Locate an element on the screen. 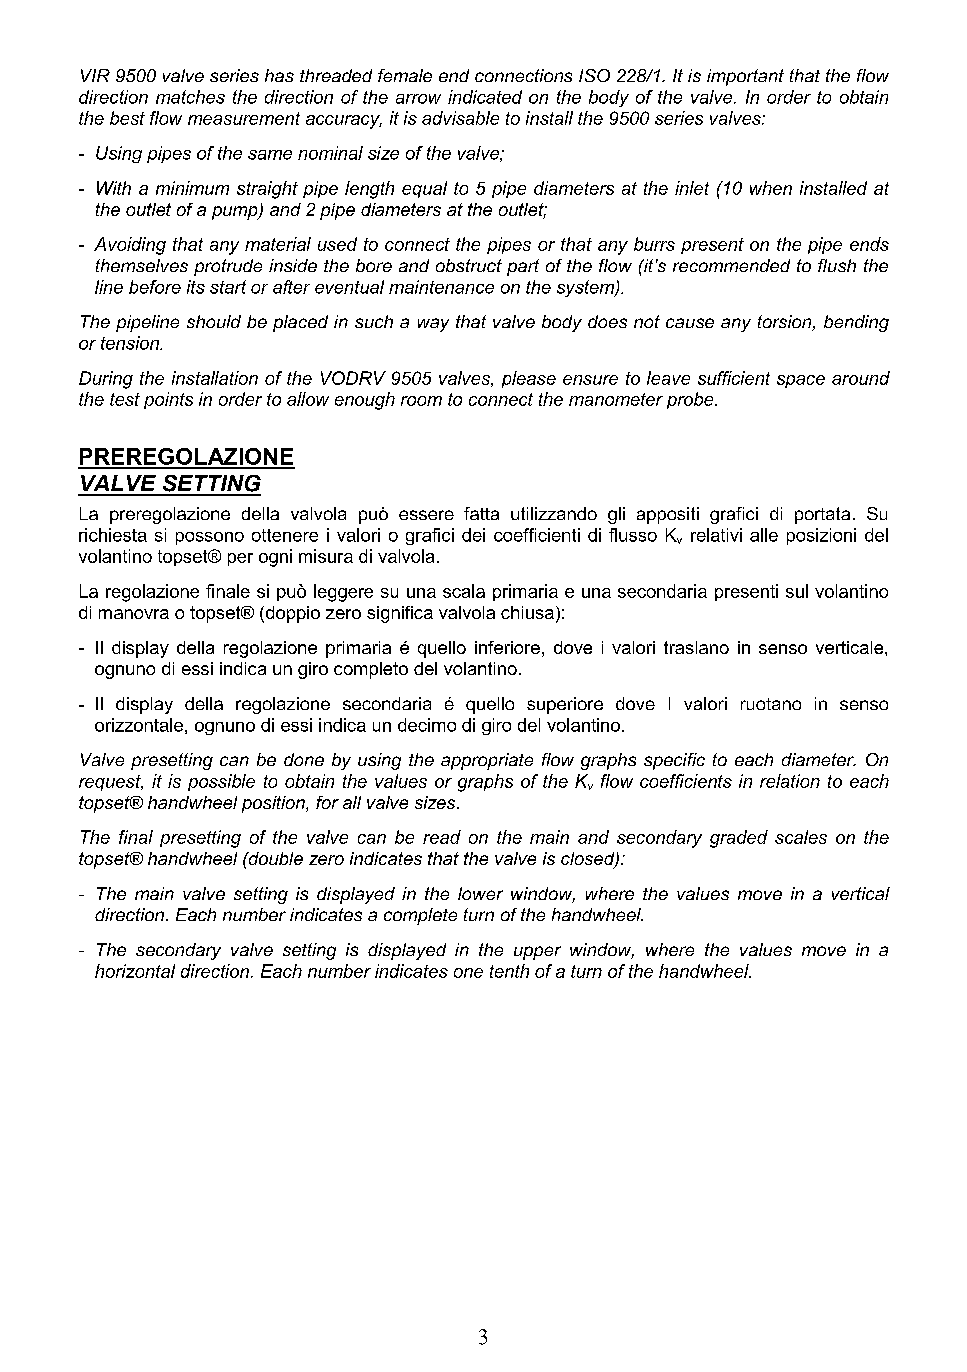 Image resolution: width=967 pixels, height=1372 pixels. space is located at coordinates (801, 381).
